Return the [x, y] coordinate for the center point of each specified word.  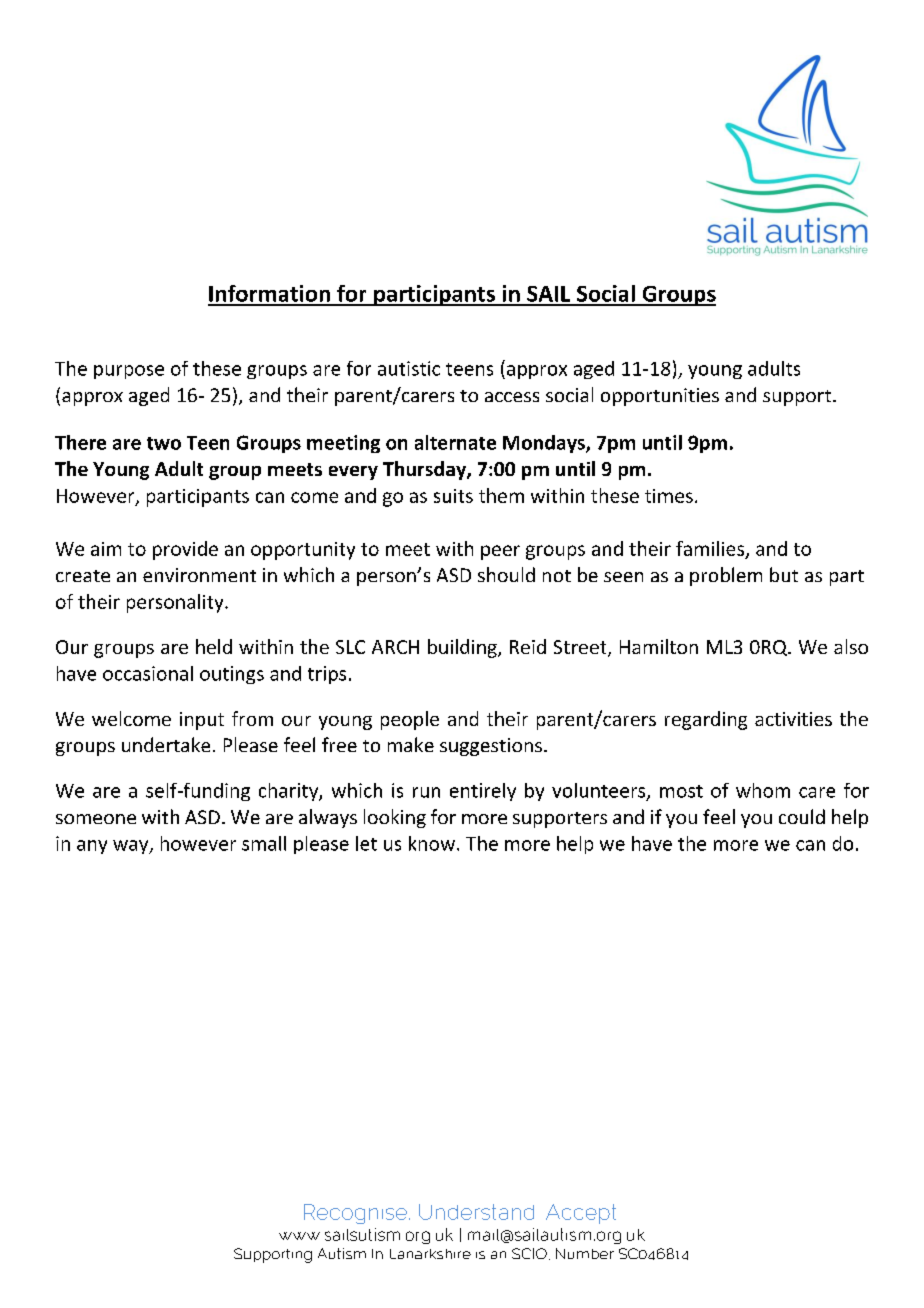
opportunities [660, 397]
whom [763, 790]
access [512, 397]
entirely [483, 792]
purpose [129, 372]
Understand [476, 1212]
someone [96, 819]
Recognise [357, 1214]
